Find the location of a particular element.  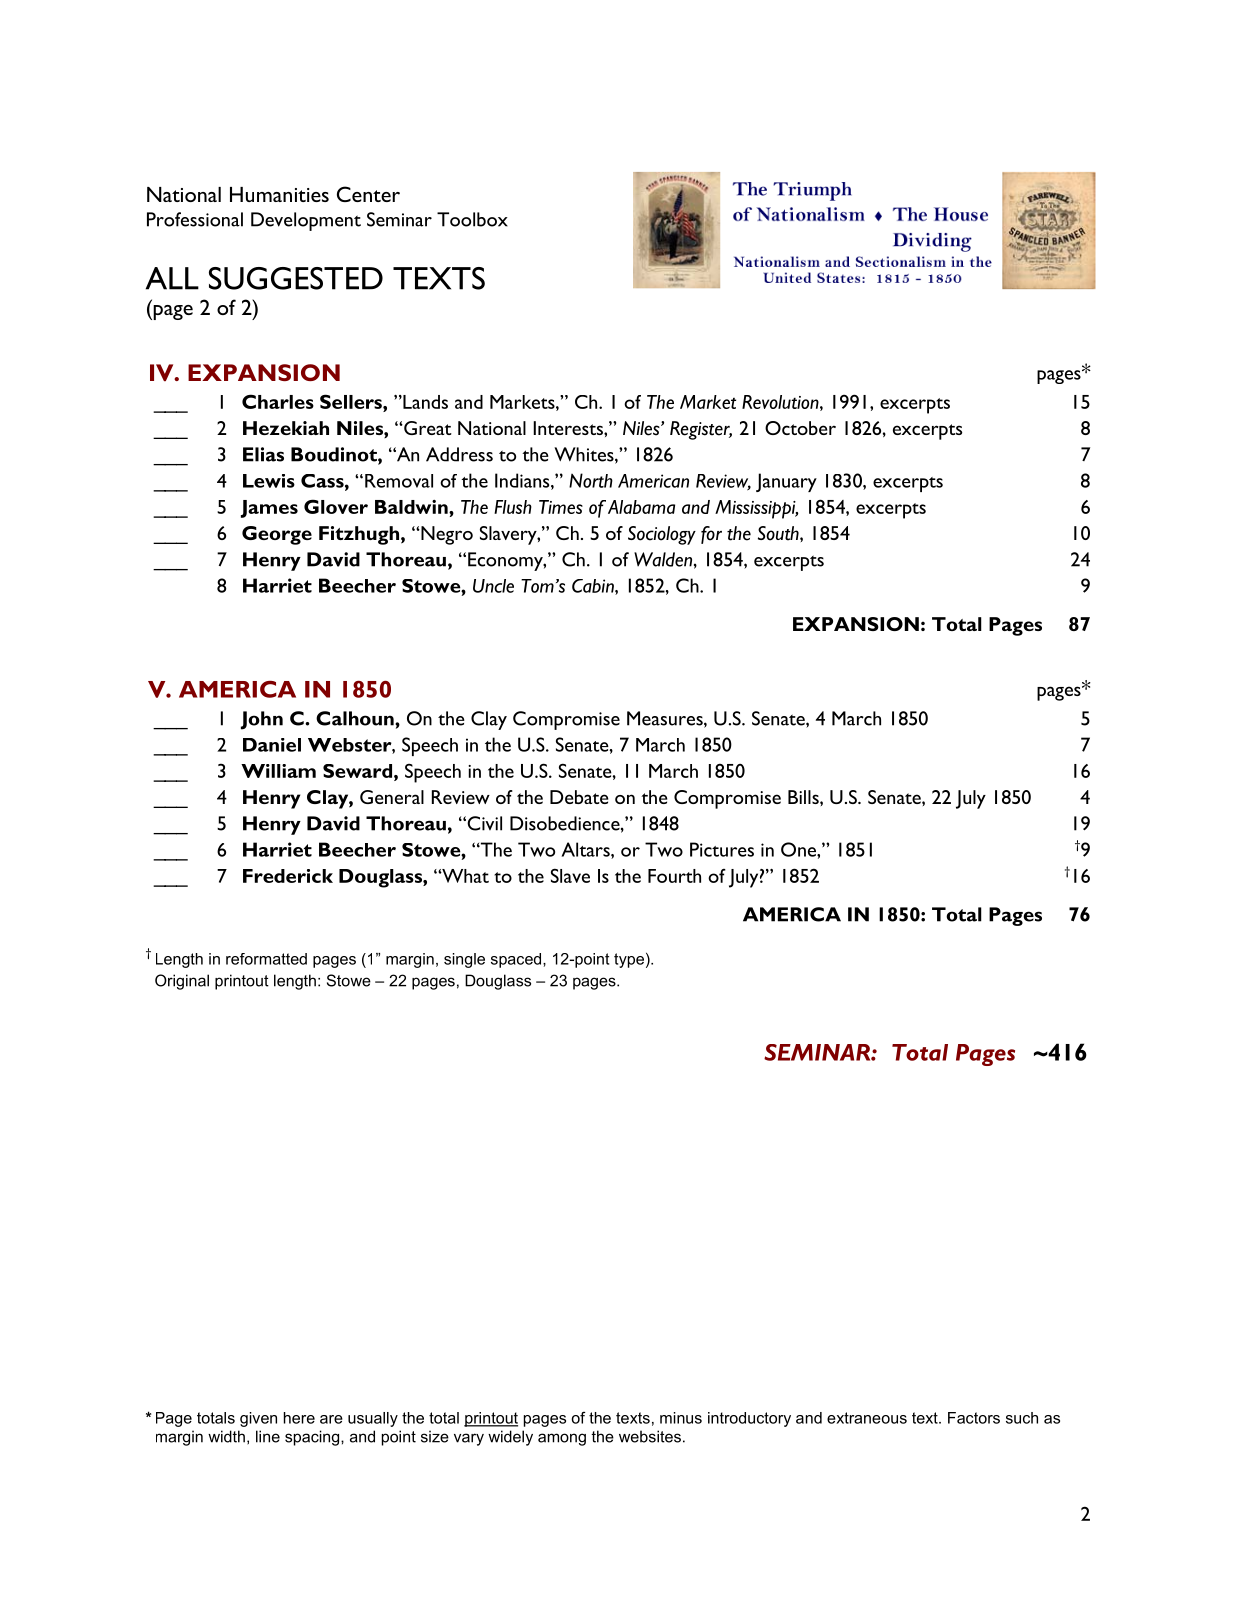

October is located at coordinates (800, 428).
